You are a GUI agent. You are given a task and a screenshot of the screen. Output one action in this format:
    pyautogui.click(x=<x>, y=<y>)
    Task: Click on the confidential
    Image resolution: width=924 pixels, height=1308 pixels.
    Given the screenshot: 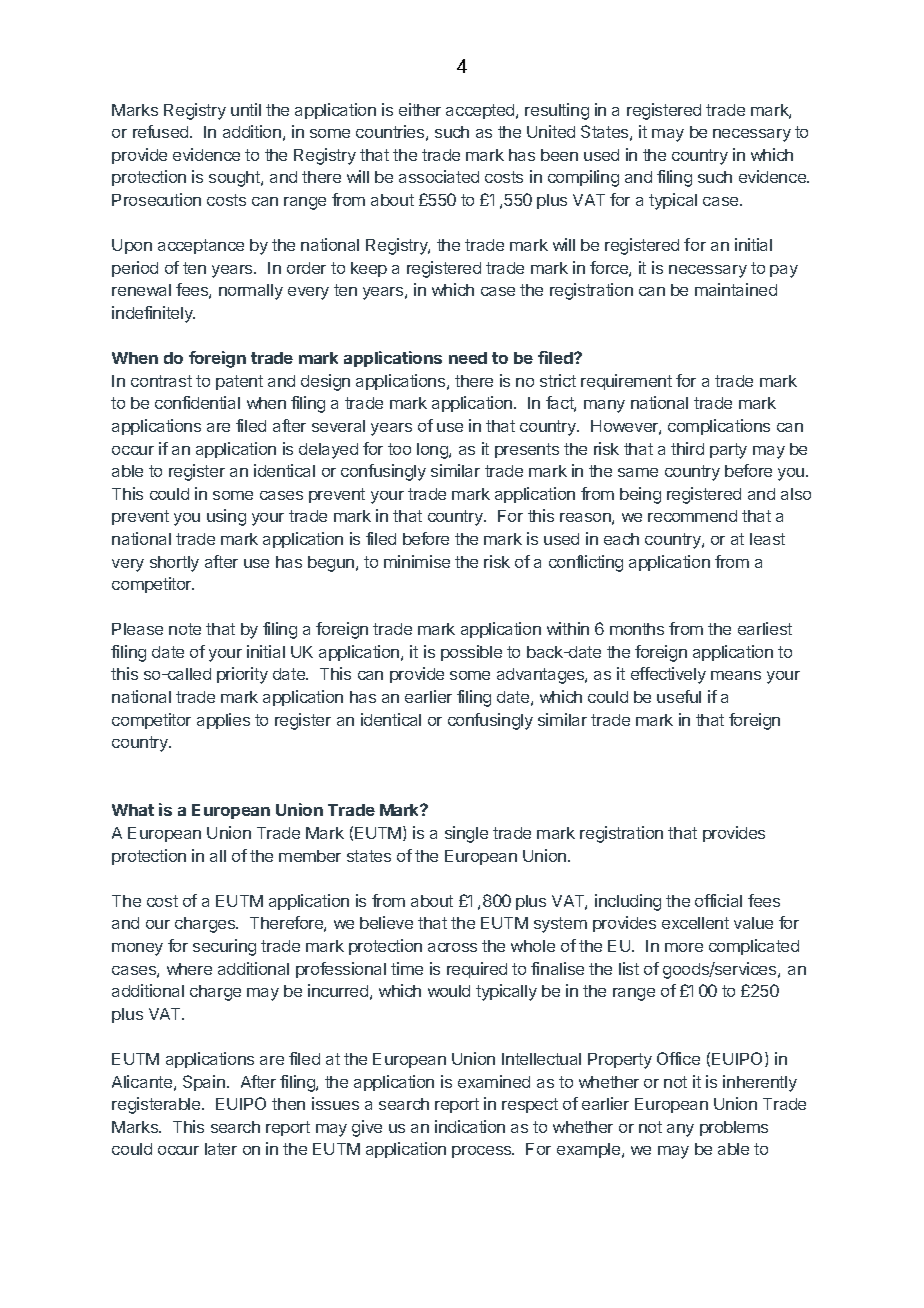 What is the action you would take?
    pyautogui.click(x=197, y=402)
